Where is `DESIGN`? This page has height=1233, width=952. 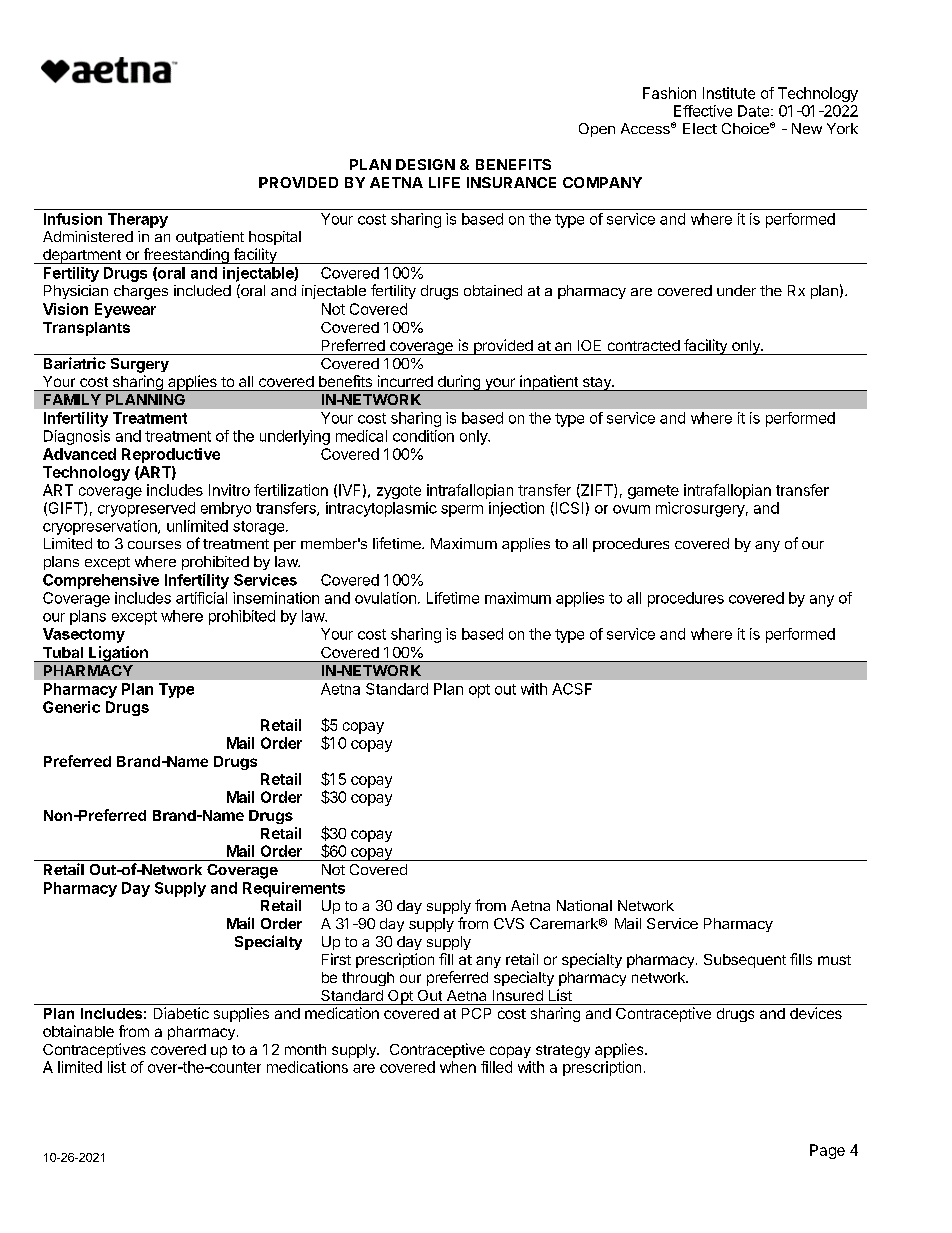
DESIGN is located at coordinates (425, 164).
